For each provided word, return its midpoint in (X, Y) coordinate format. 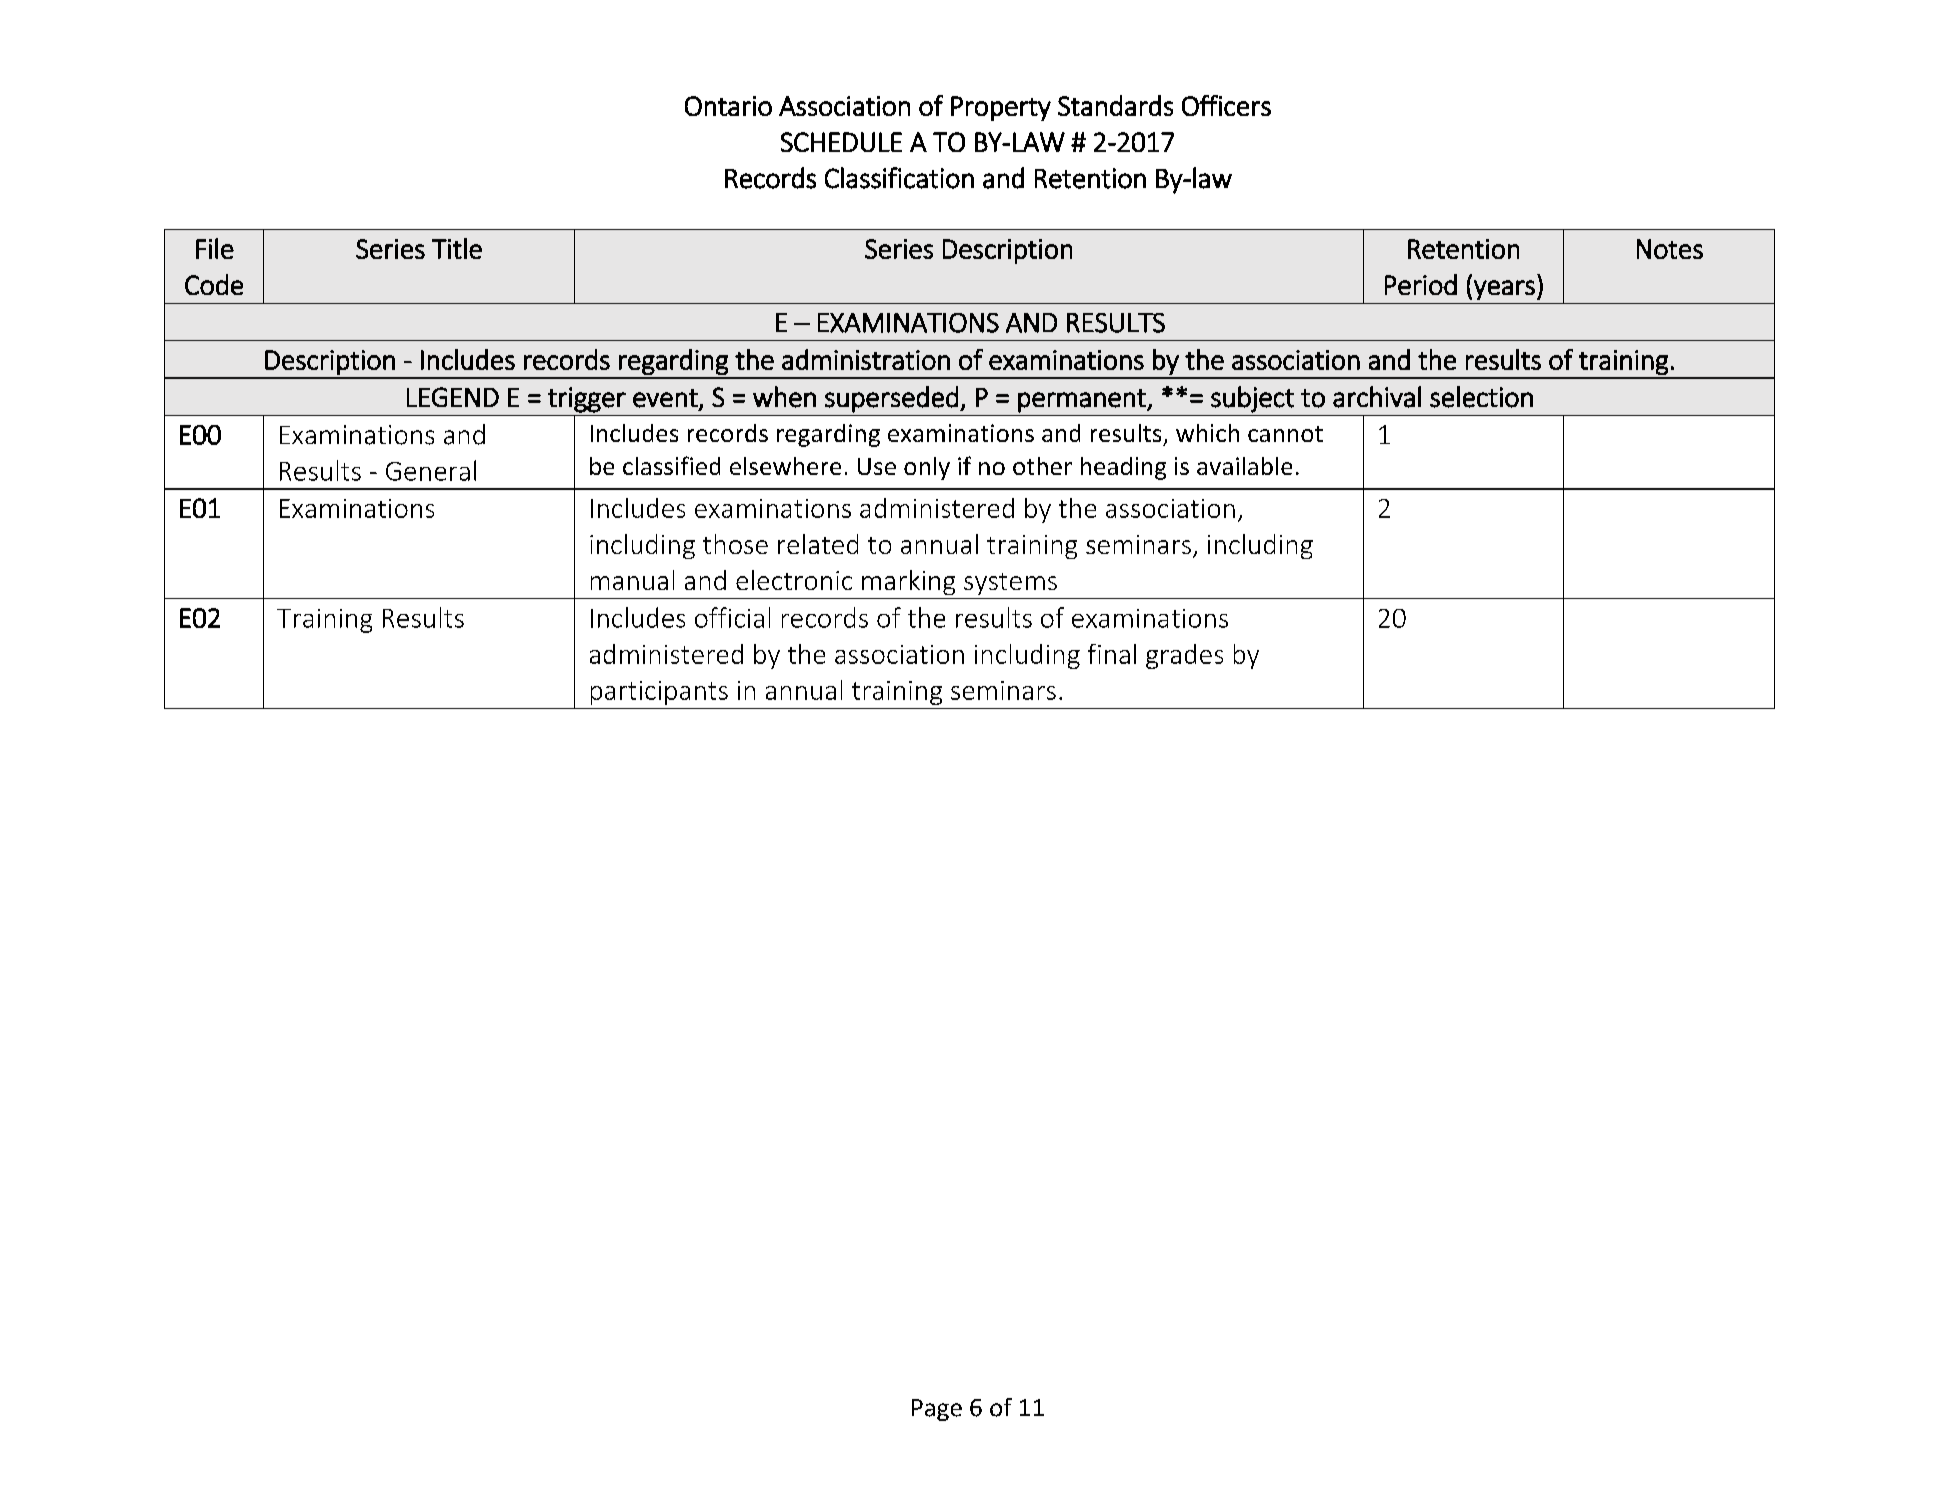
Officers (1226, 105)
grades (1184, 656)
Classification (899, 178)
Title (457, 248)
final (1112, 654)
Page (937, 1410)
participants (659, 693)
